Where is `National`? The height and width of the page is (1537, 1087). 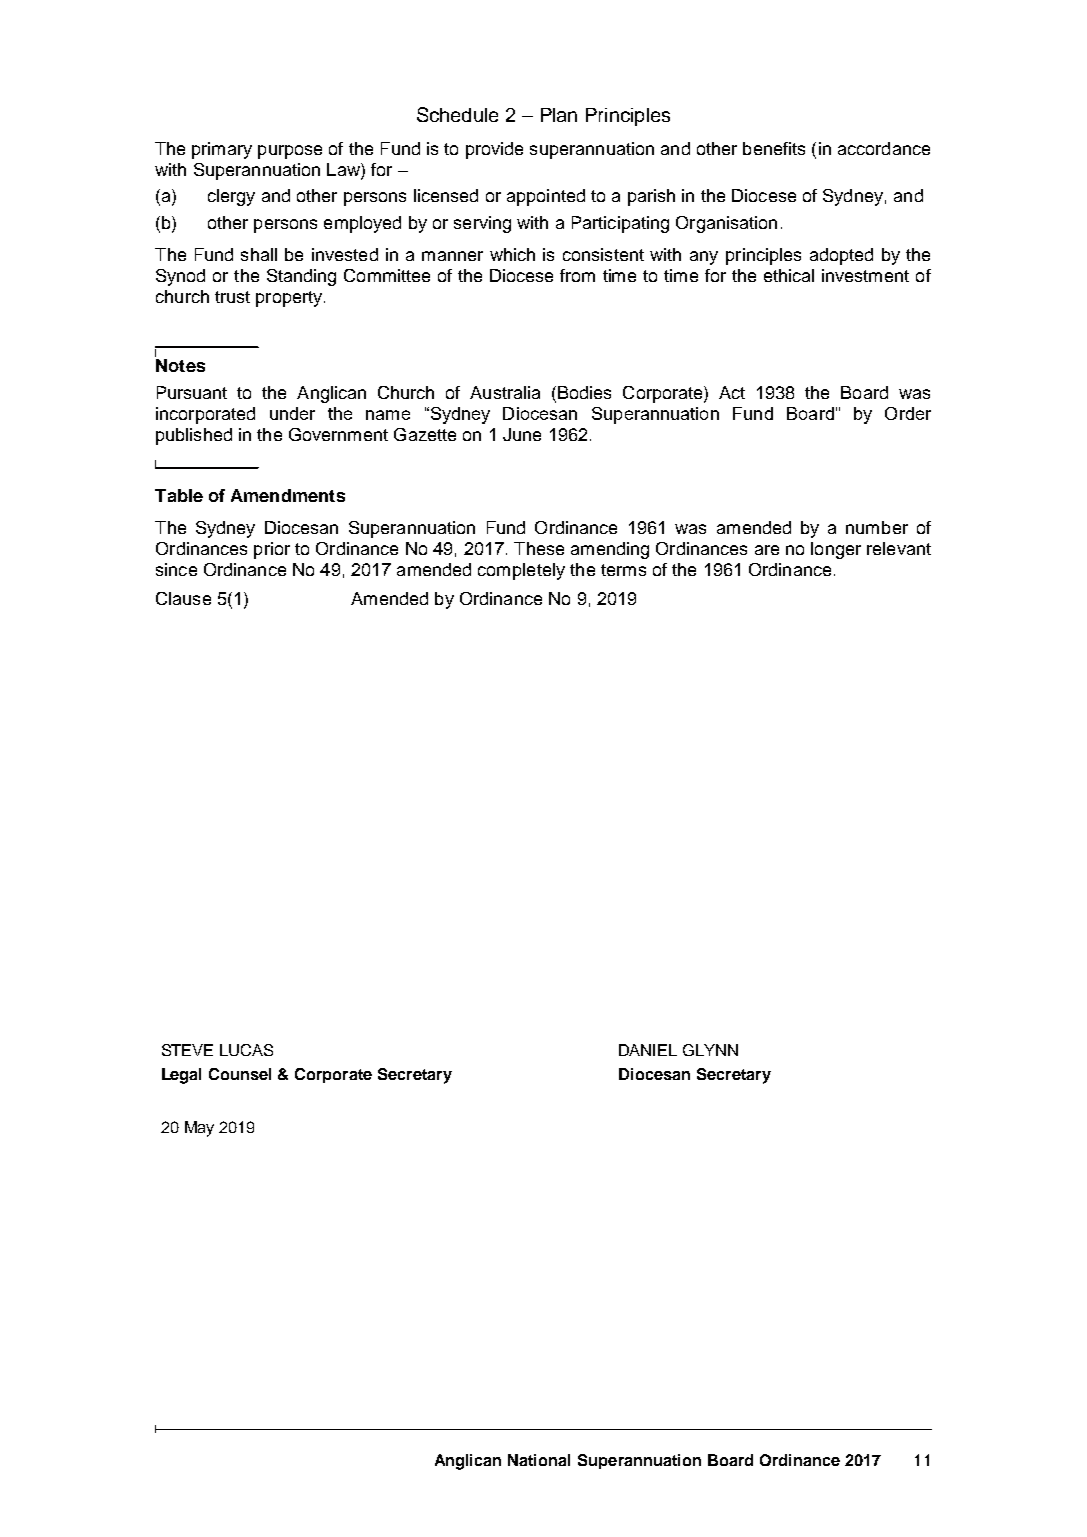
National is located at coordinates (539, 1460).
